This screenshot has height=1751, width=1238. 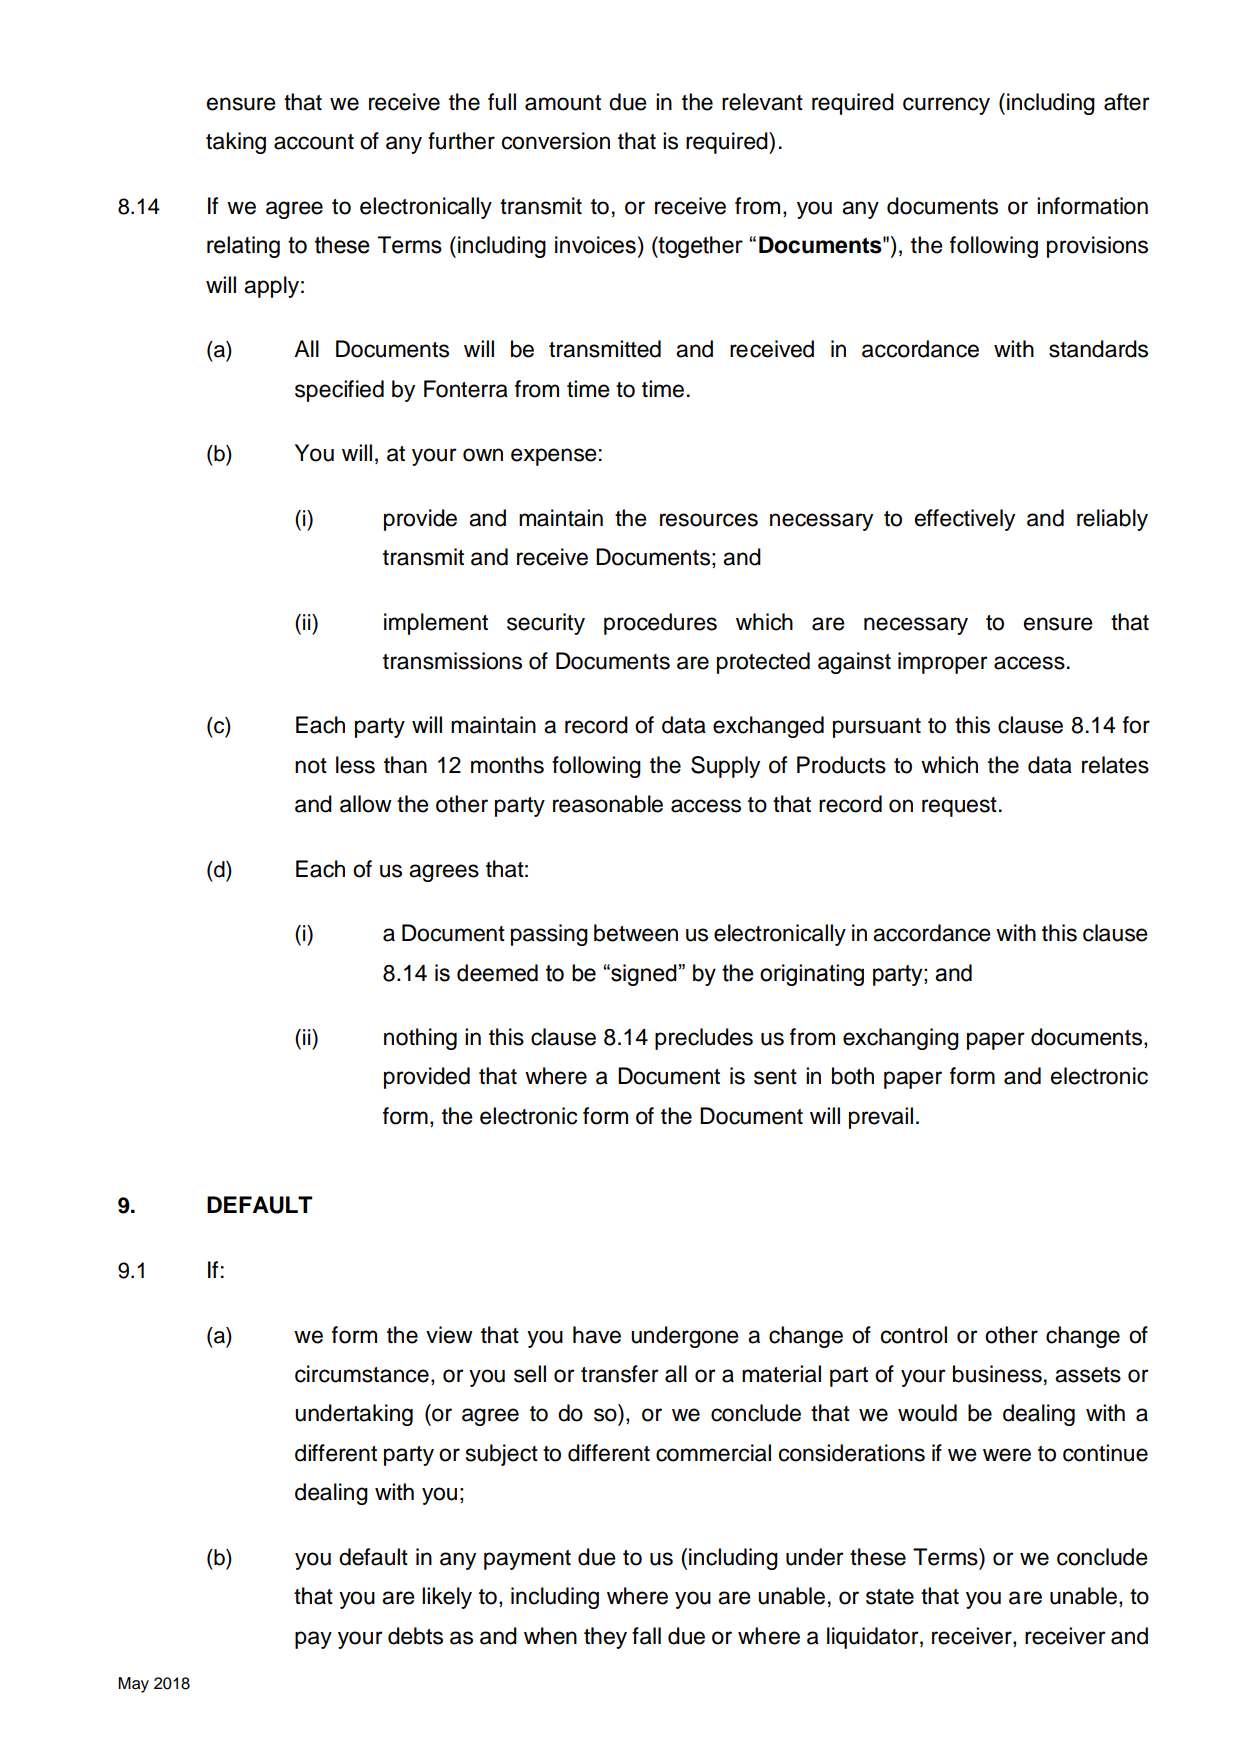 What do you see at coordinates (959, 807) in the screenshot?
I see `request` at bounding box center [959, 807].
